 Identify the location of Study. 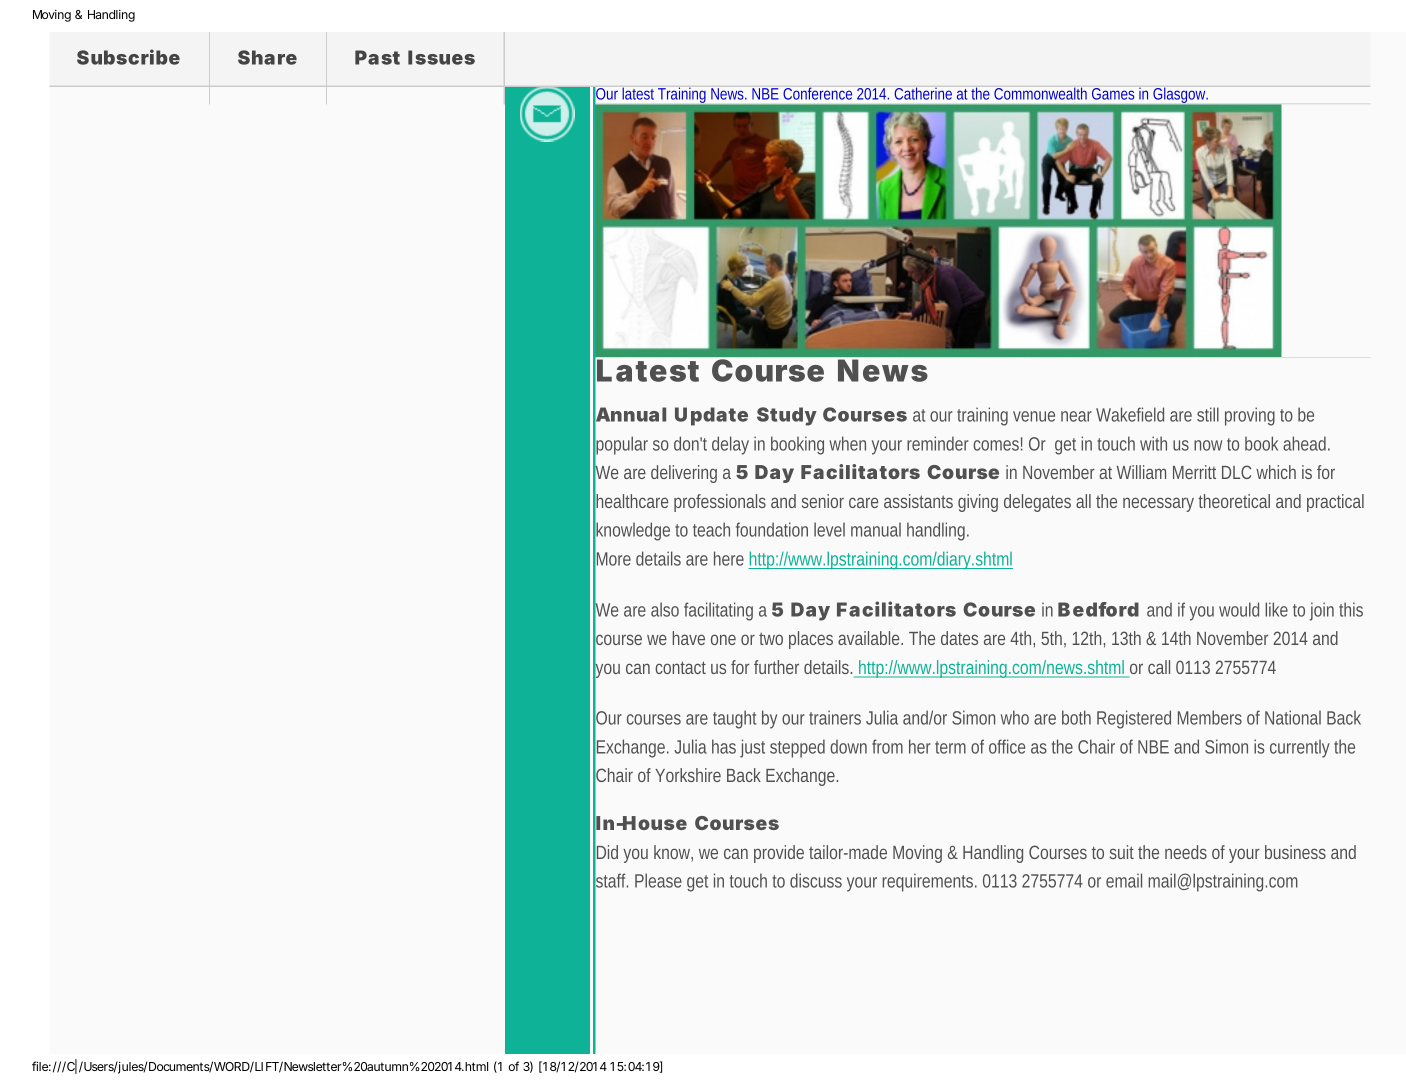
(787, 416).
